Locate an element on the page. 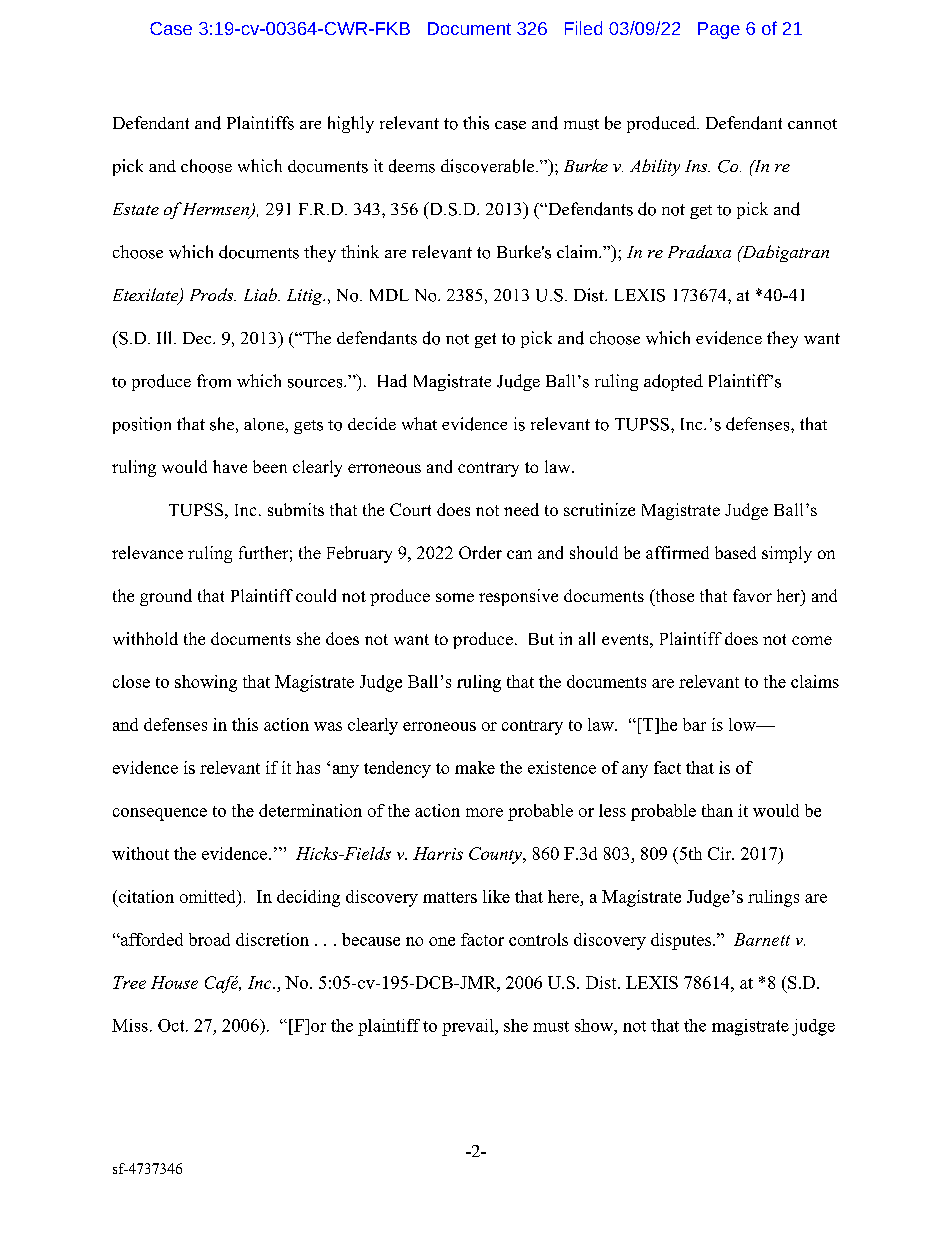  Filed is located at coordinates (583, 28).
